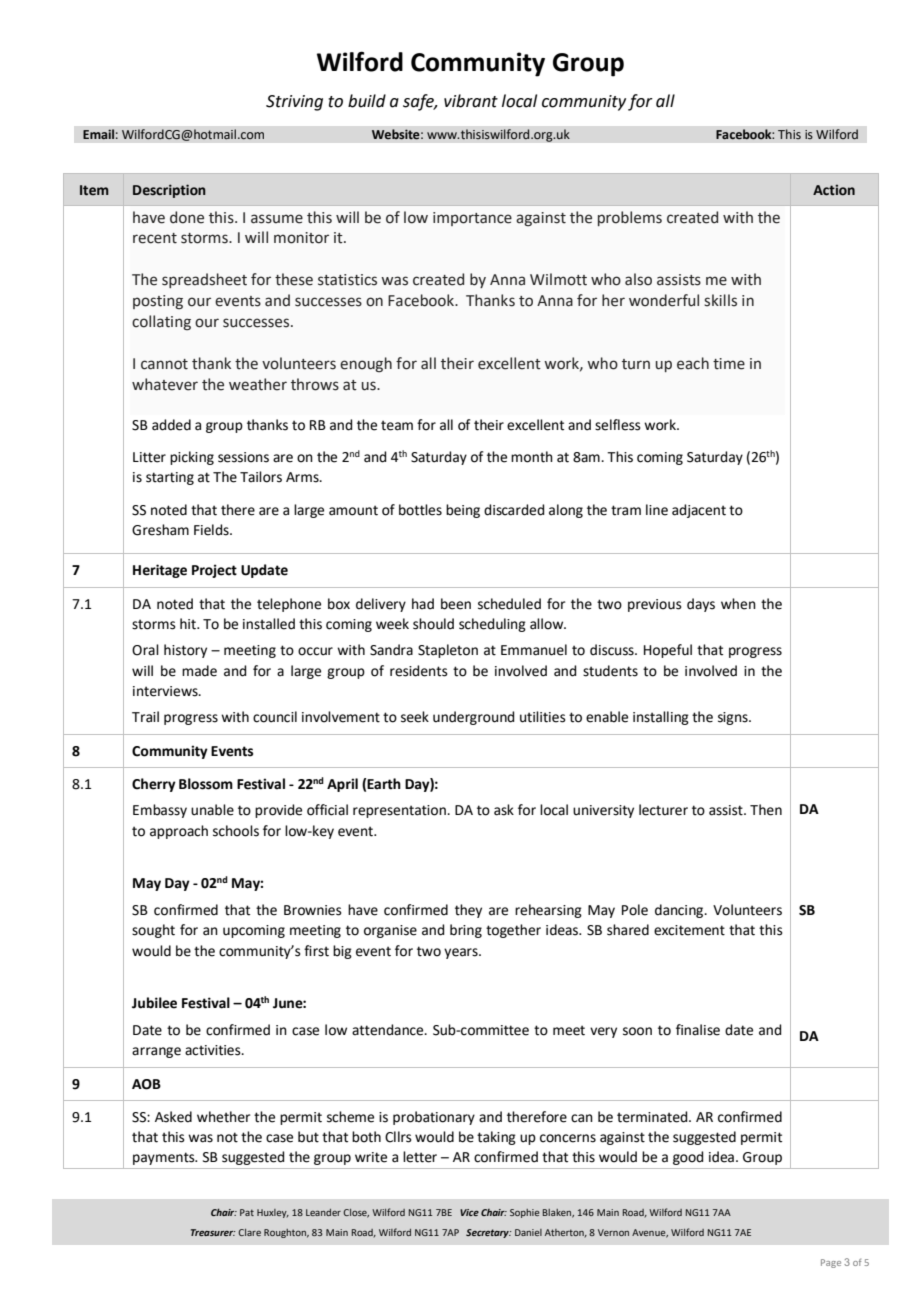 The height and width of the screenshot is (1308, 924). Describe the element at coordinates (153, 931) in the screenshot. I see `sought` at that location.
